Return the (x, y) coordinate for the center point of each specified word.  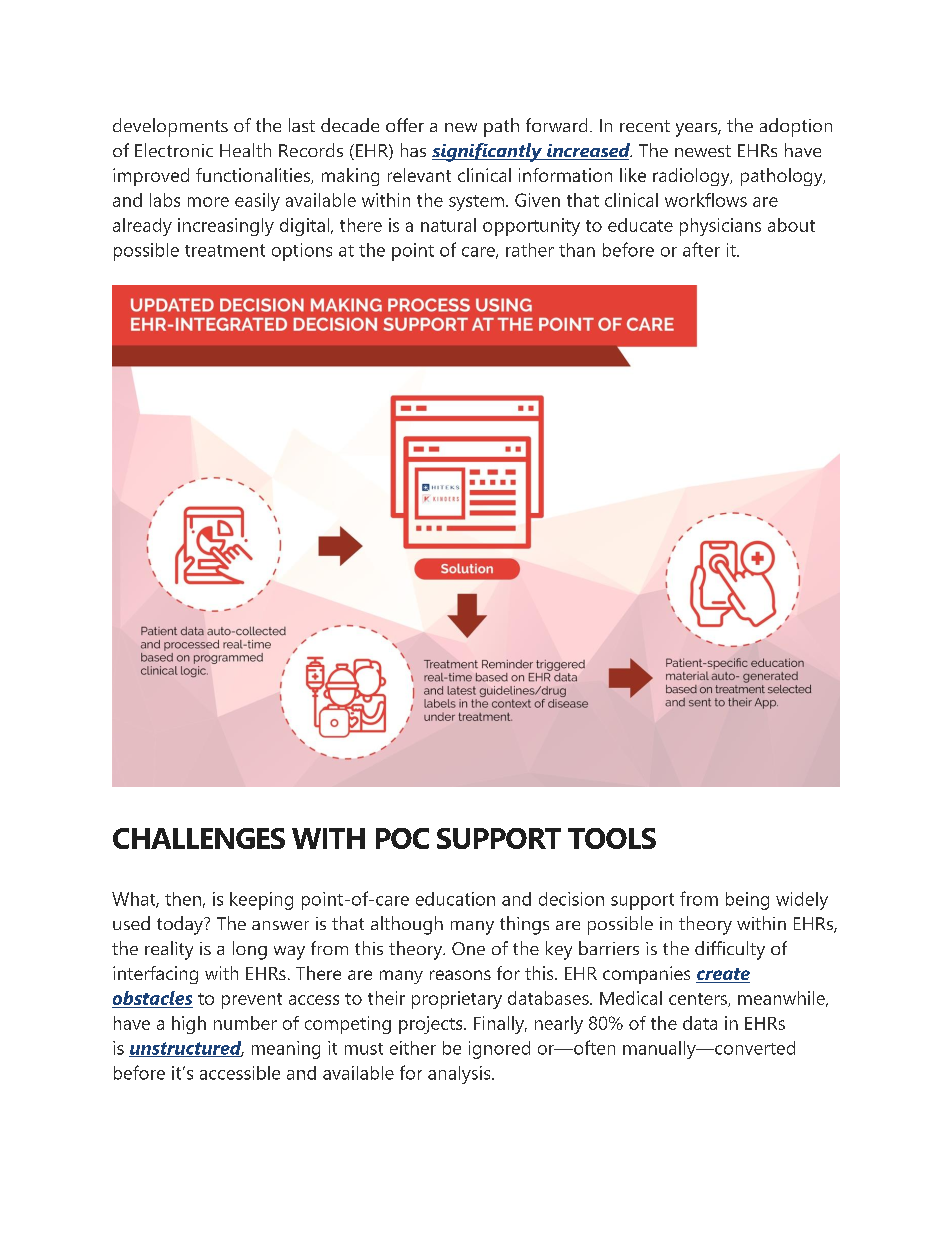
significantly (488, 152)
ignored (499, 1050)
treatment (225, 250)
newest (703, 151)
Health (245, 150)
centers (699, 1000)
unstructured (186, 1049)
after (701, 249)
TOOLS (612, 838)
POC (402, 838)
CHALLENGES (199, 838)
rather (530, 250)
